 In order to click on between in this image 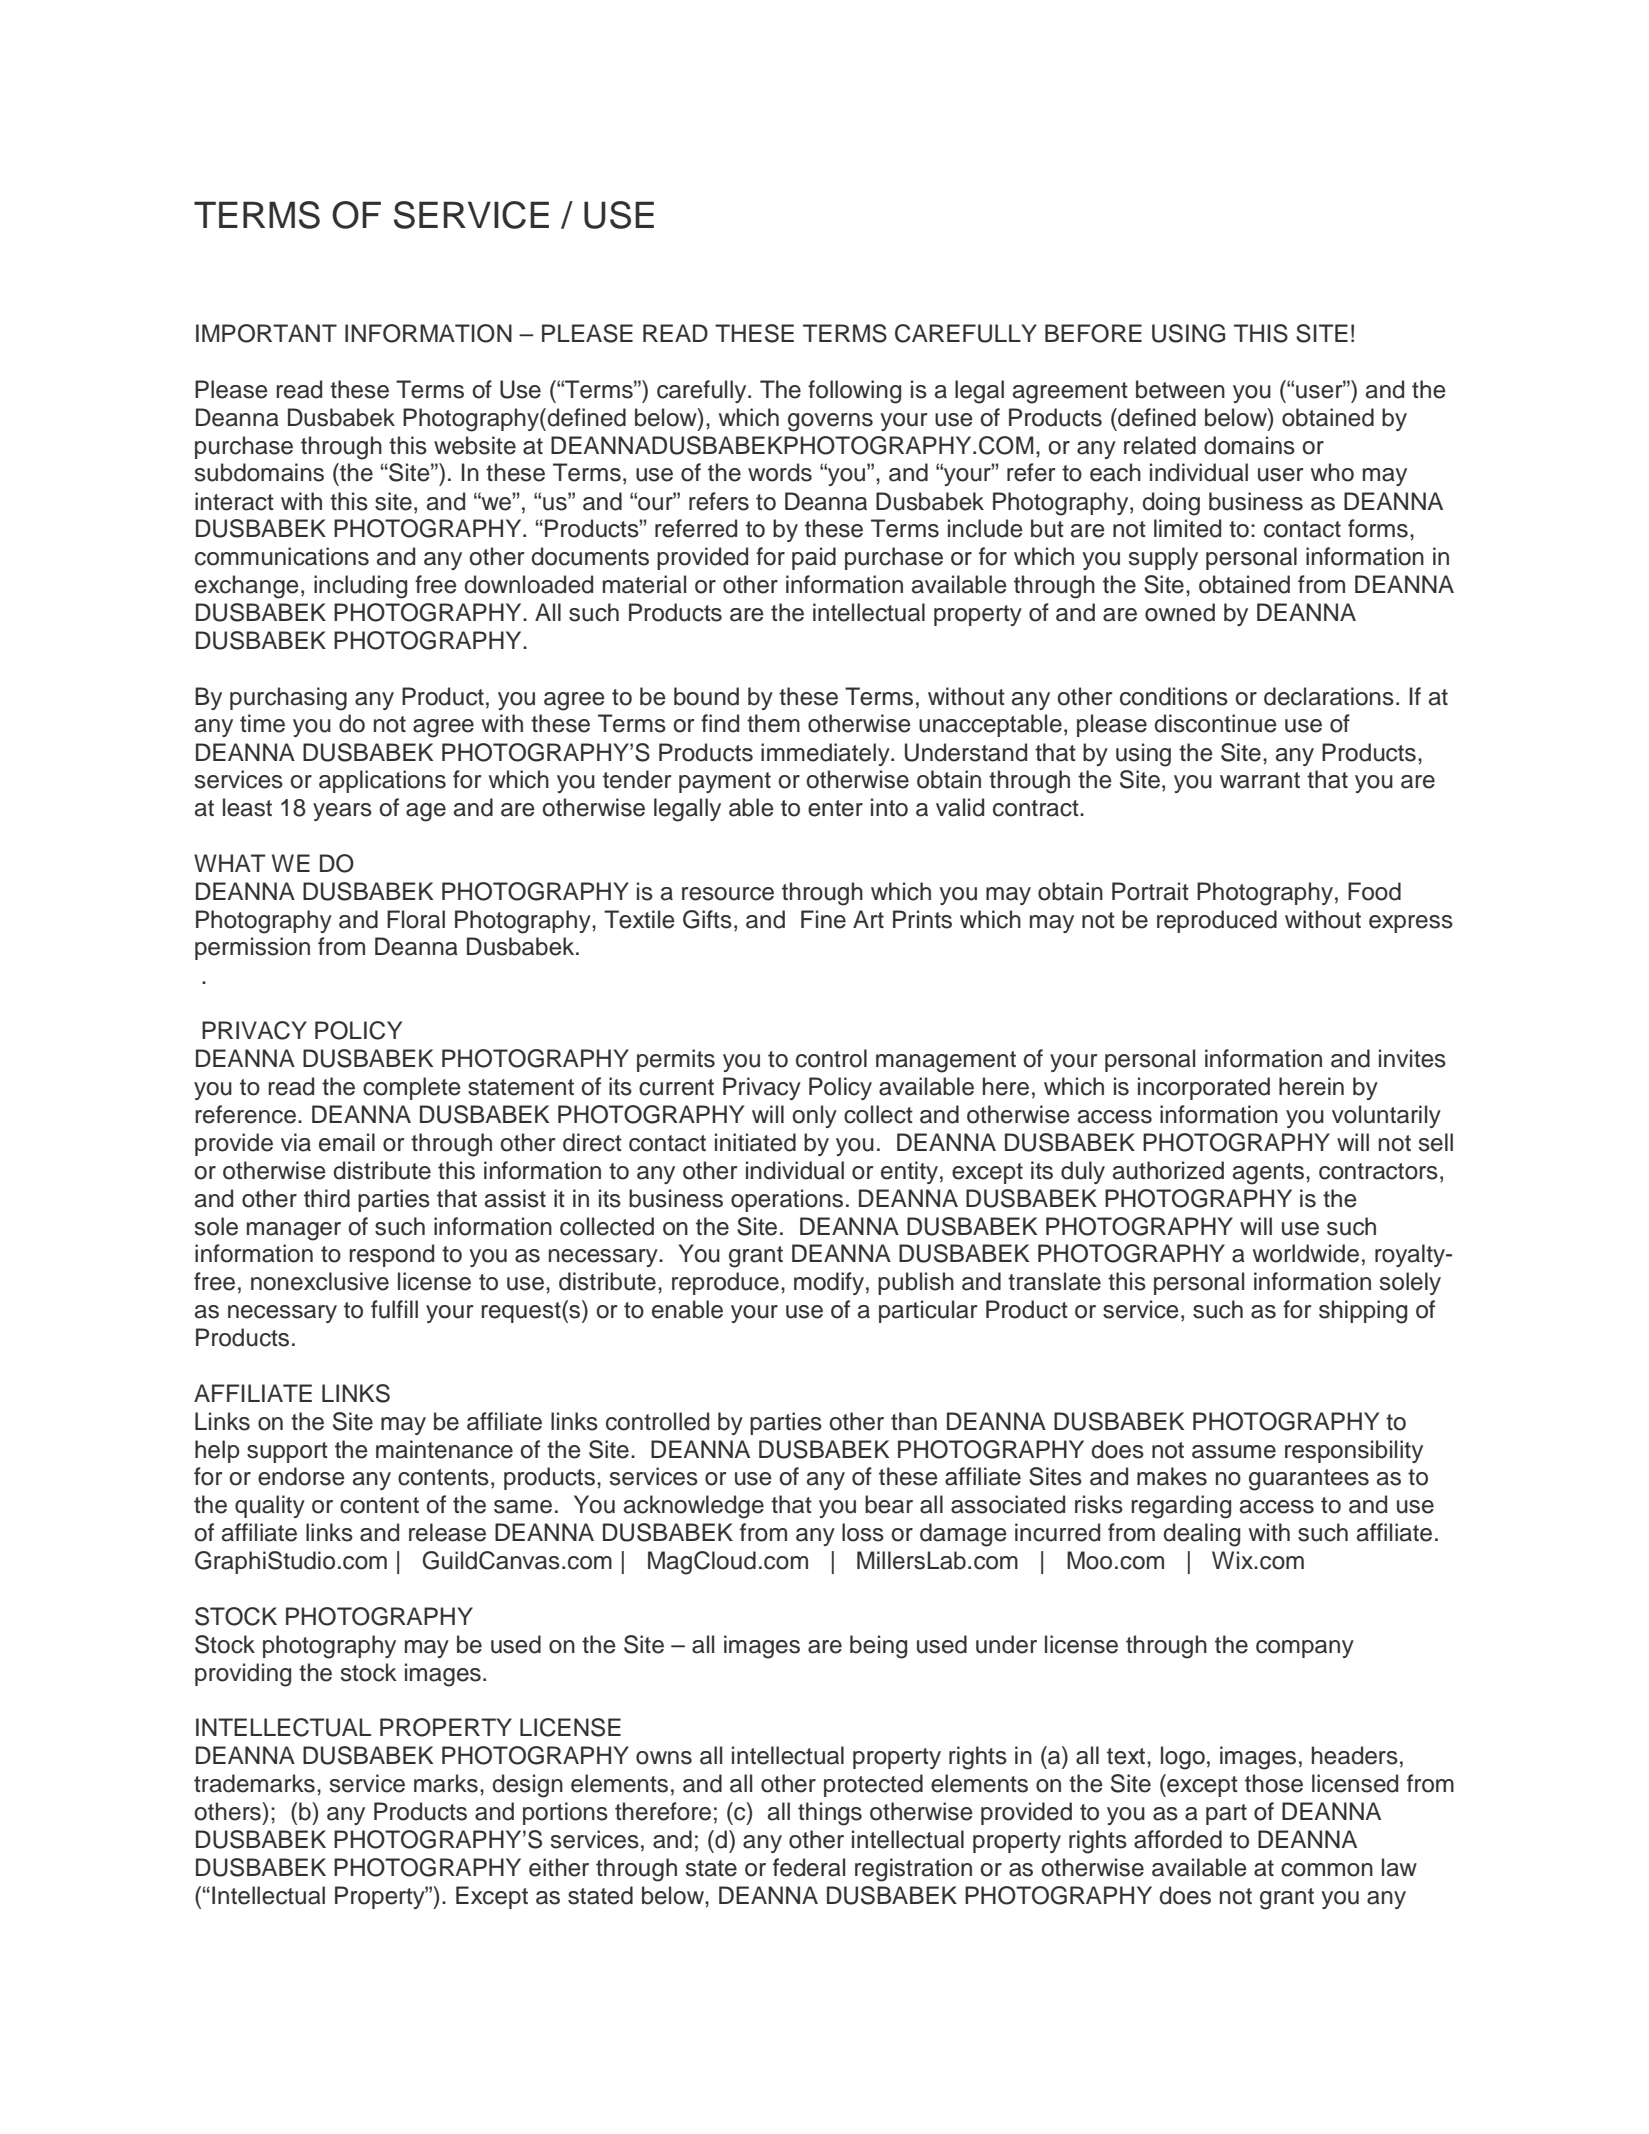, I will do `click(1180, 389)`.
